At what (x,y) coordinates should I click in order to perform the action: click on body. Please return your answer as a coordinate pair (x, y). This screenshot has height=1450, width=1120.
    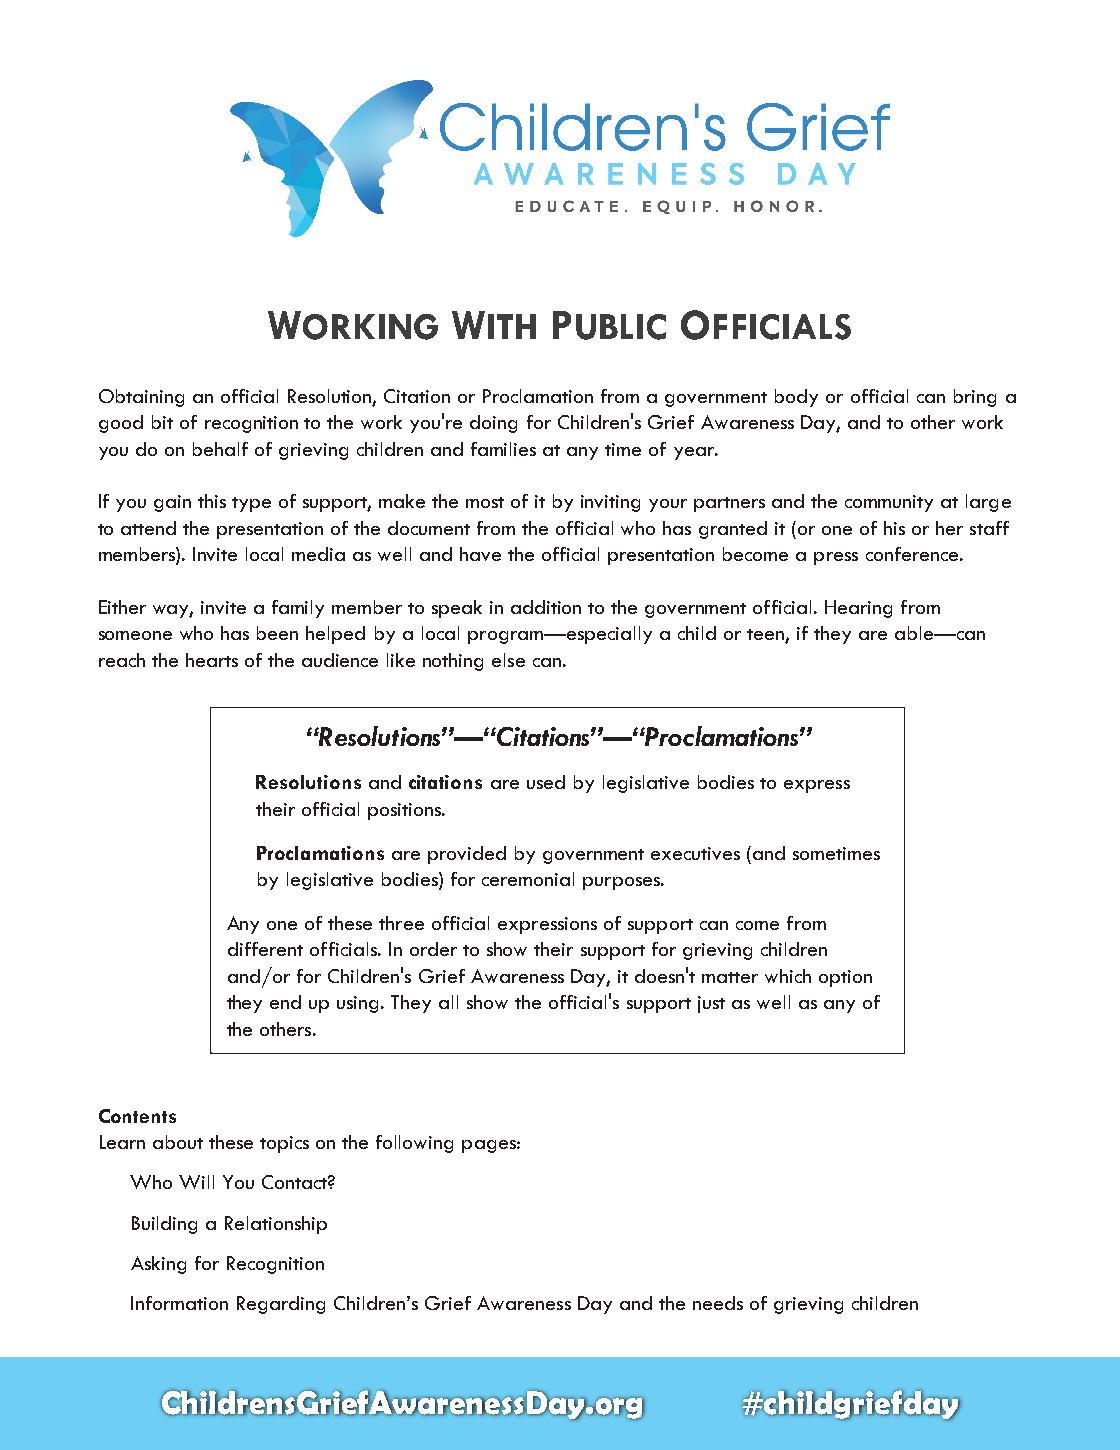
    Looking at the image, I should click on (796, 398).
